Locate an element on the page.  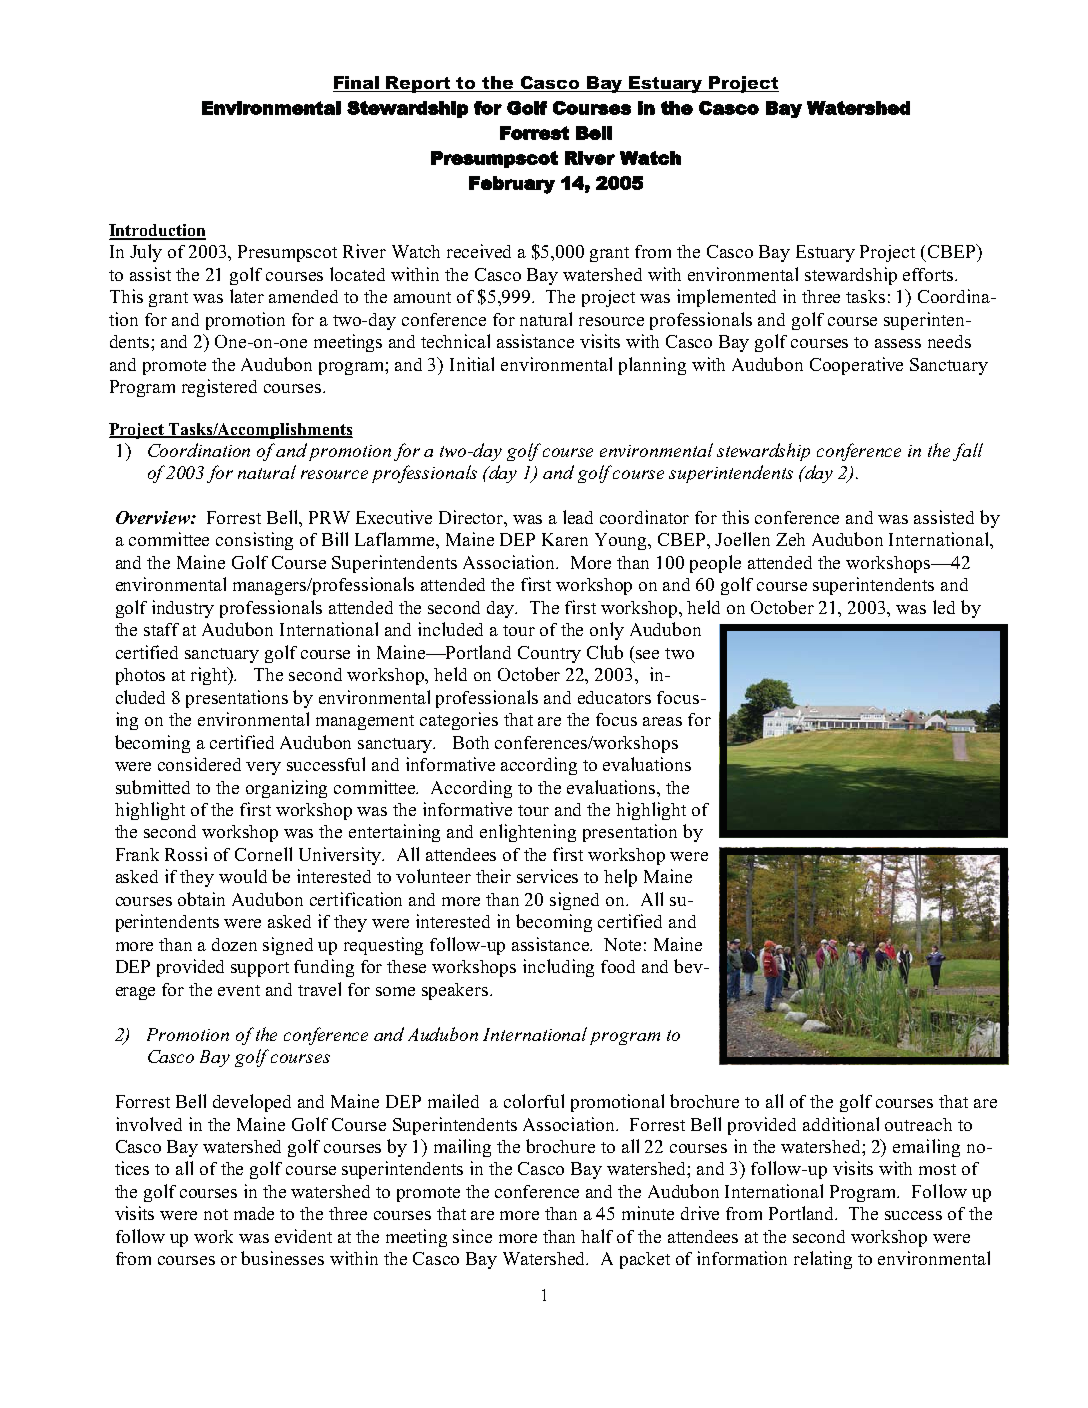
efforts is located at coordinates (929, 274).
